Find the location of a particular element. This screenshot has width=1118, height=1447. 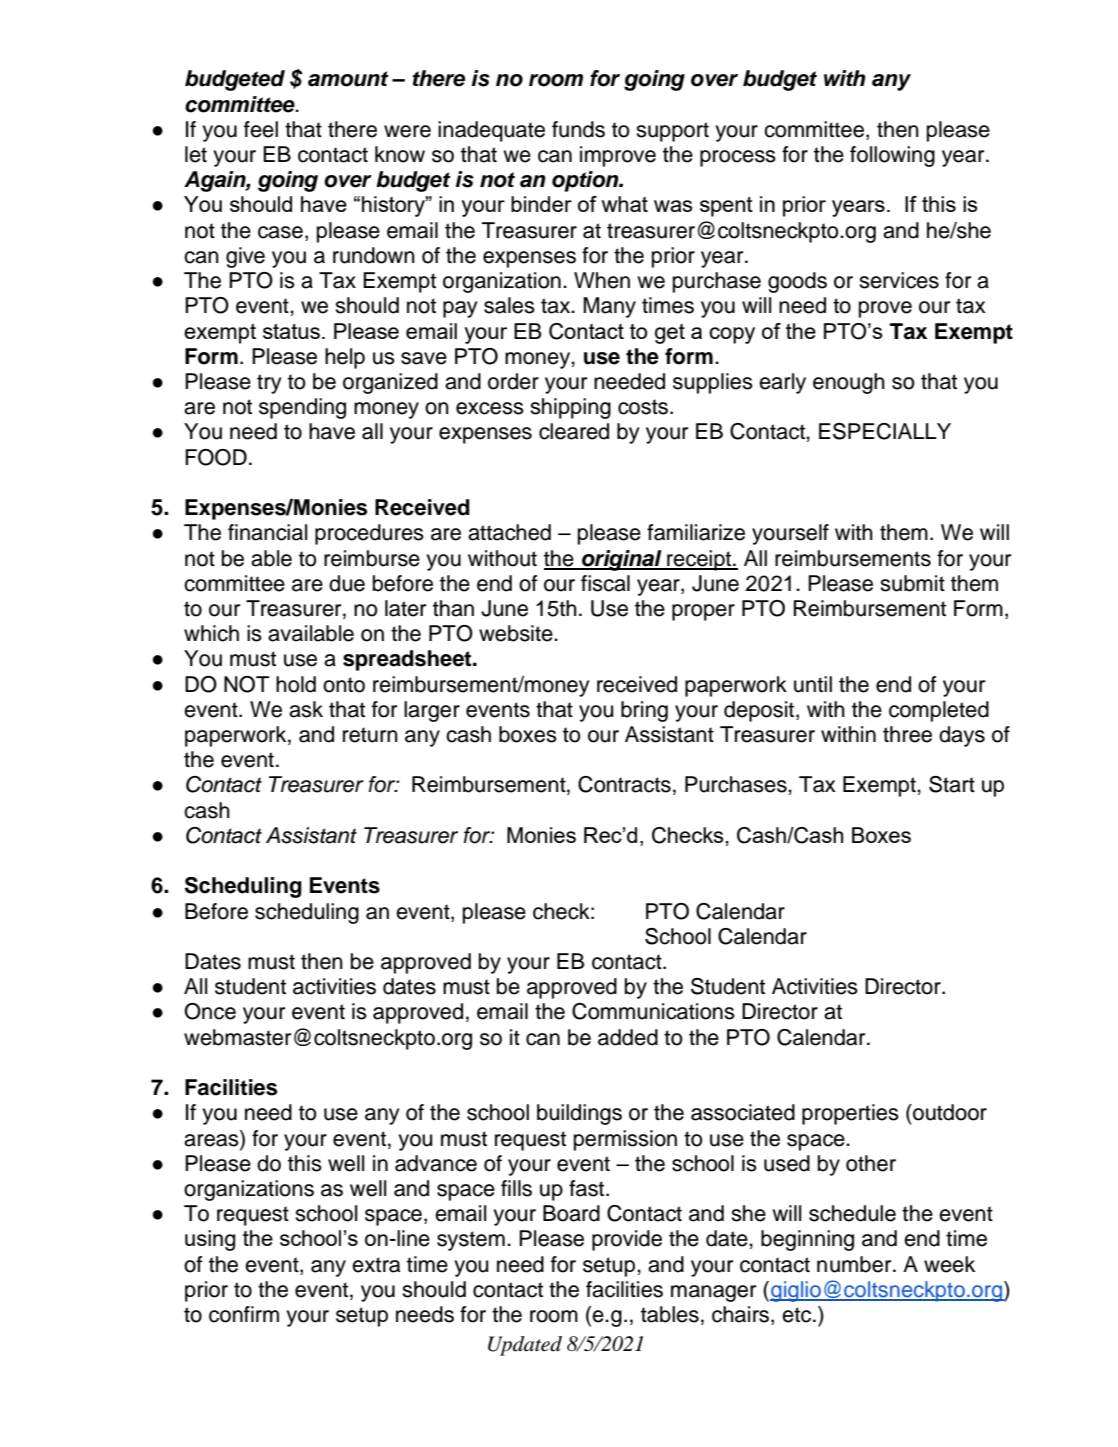

bring is located at coordinates (644, 711).
